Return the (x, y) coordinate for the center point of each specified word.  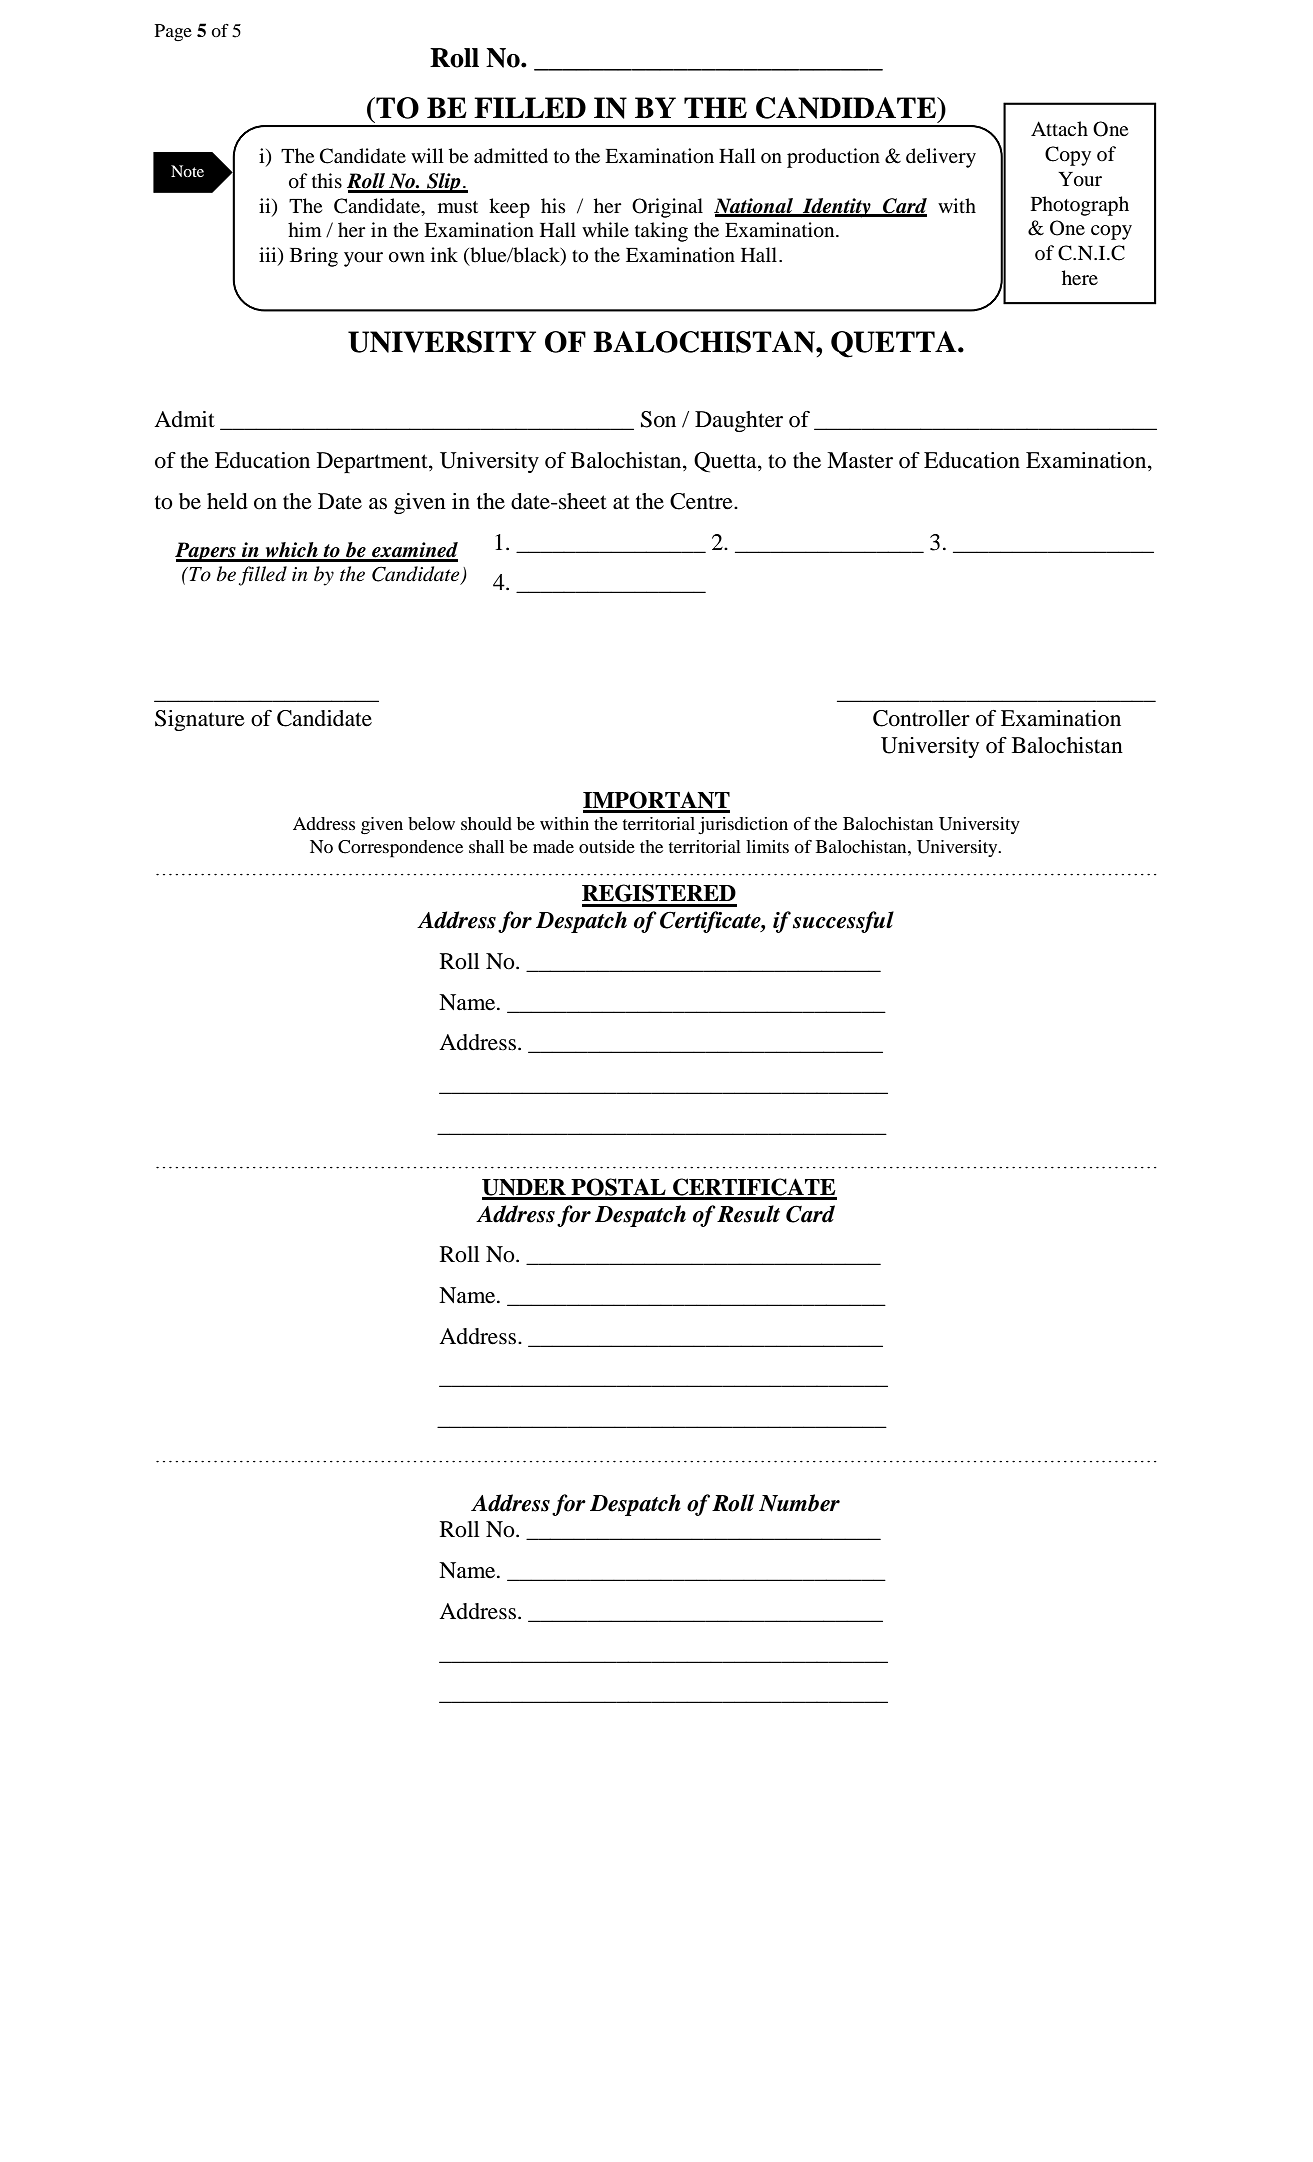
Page (173, 32)
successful (843, 922)
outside (607, 846)
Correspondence (400, 849)
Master (860, 460)
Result (748, 1214)
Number (799, 1503)
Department (373, 462)
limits (767, 846)
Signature (200, 720)
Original (667, 208)
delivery (941, 158)
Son (658, 419)
